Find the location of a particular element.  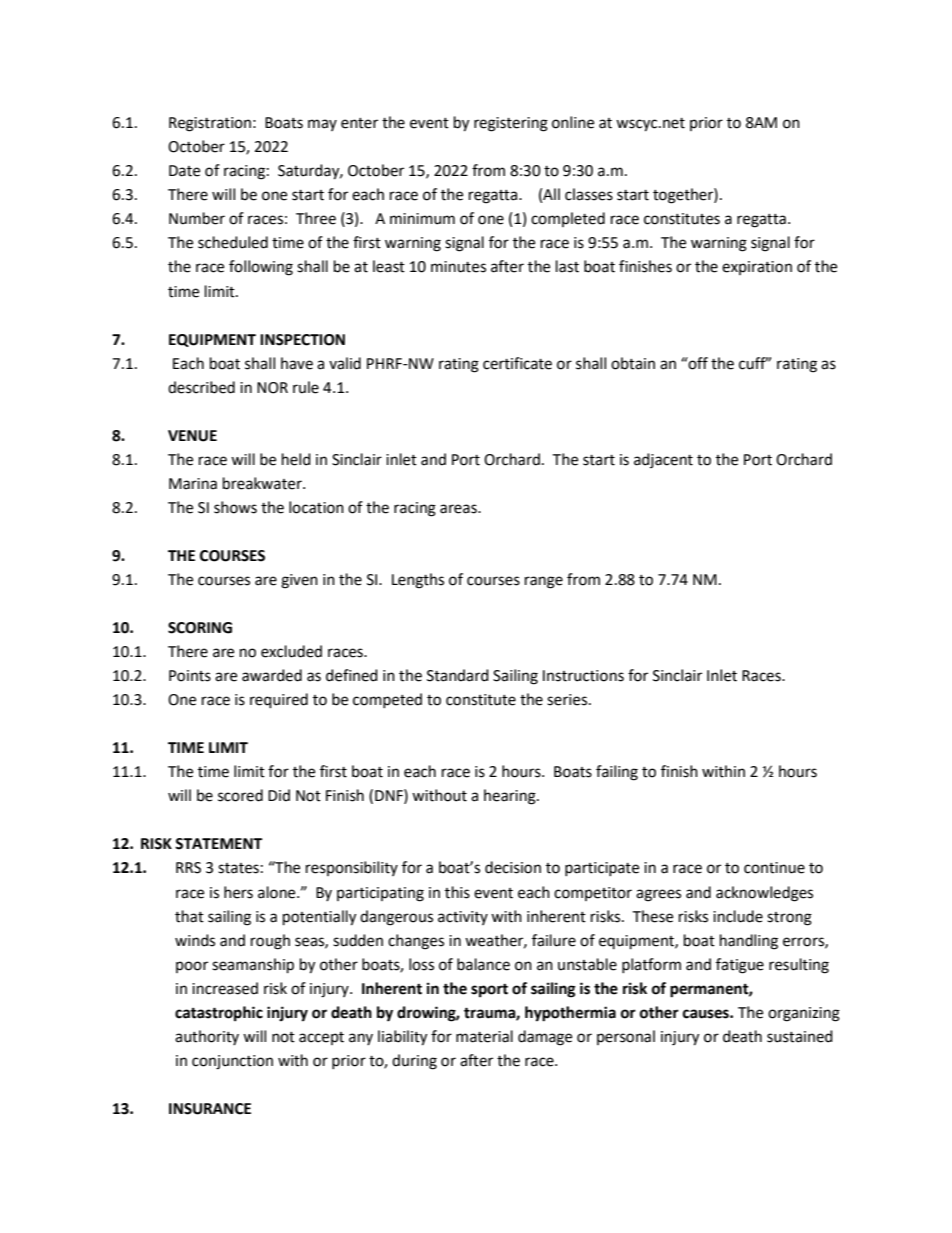

excluded is located at coordinates (291, 651).
